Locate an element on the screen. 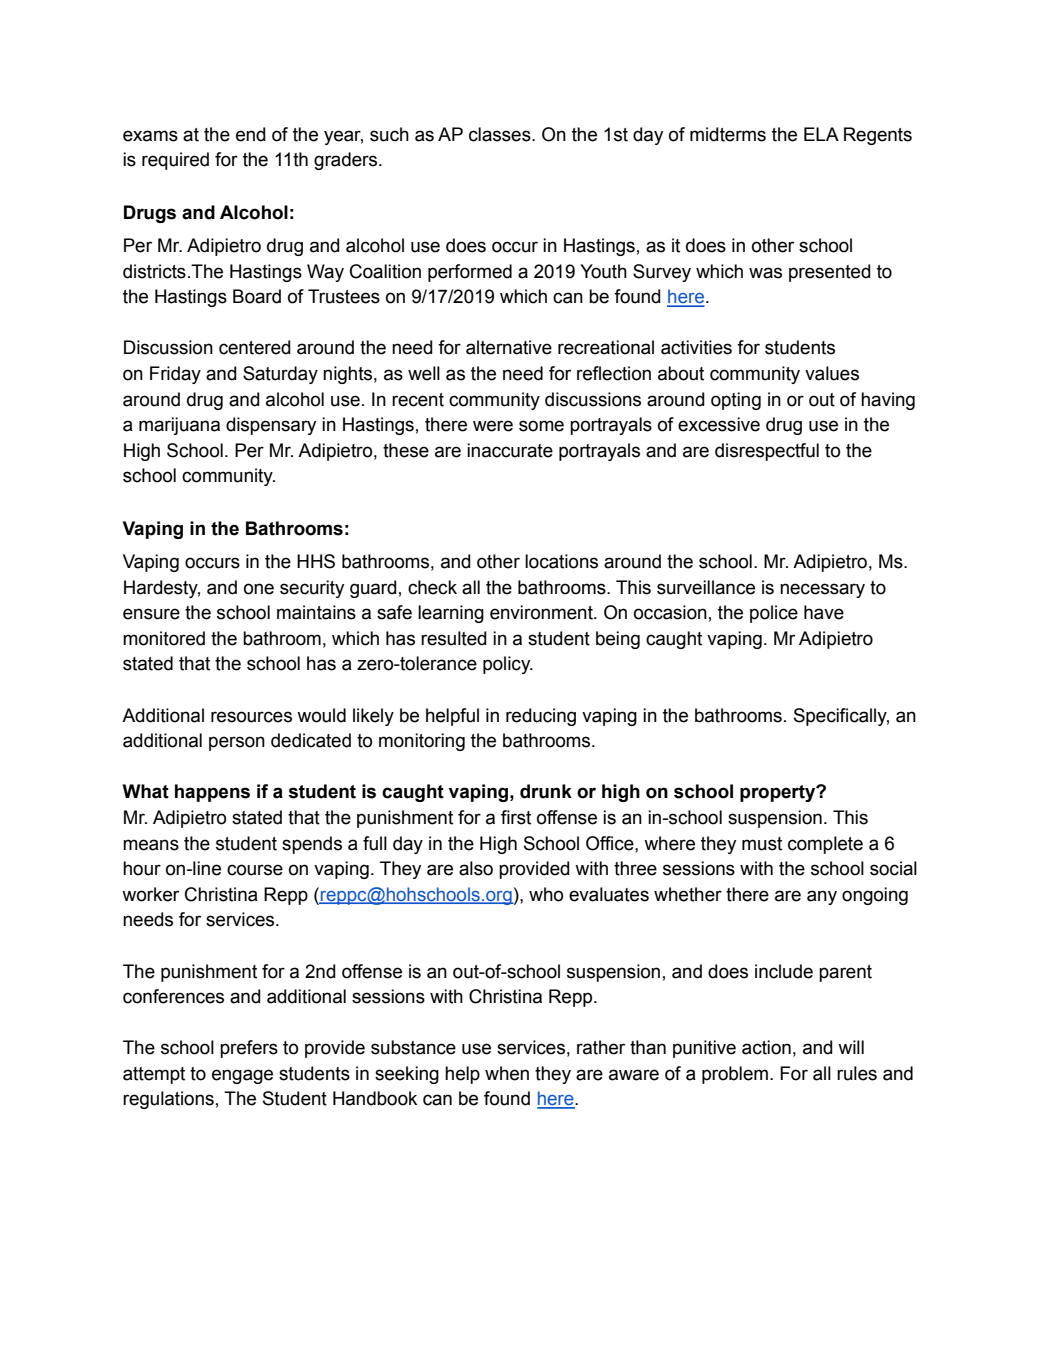  values is located at coordinates (832, 373).
